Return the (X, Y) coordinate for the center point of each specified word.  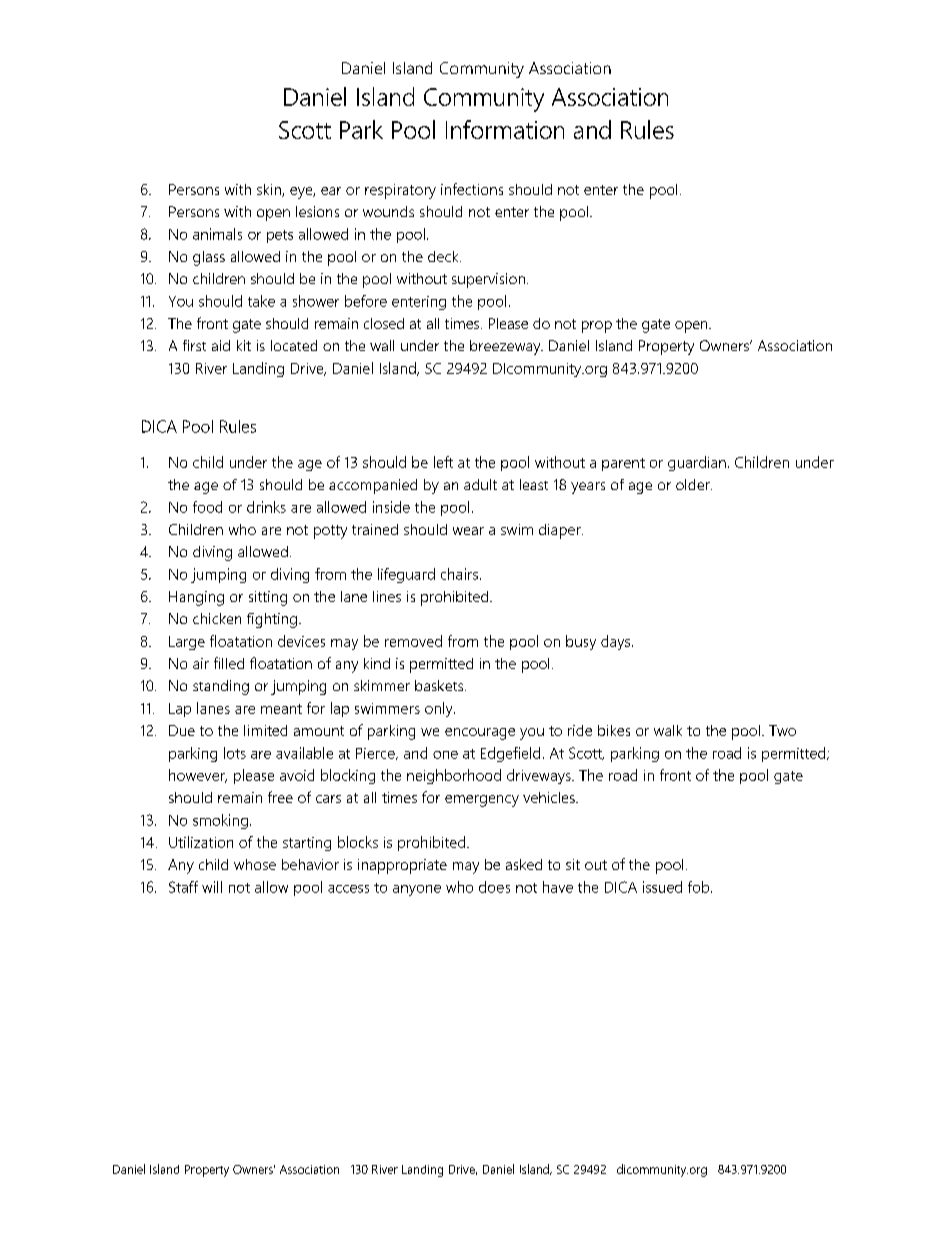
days (617, 642)
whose (255, 864)
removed (413, 641)
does (494, 887)
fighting (272, 620)
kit (244, 345)
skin (270, 190)
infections (472, 189)
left (443, 462)
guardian (697, 463)
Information (505, 129)
